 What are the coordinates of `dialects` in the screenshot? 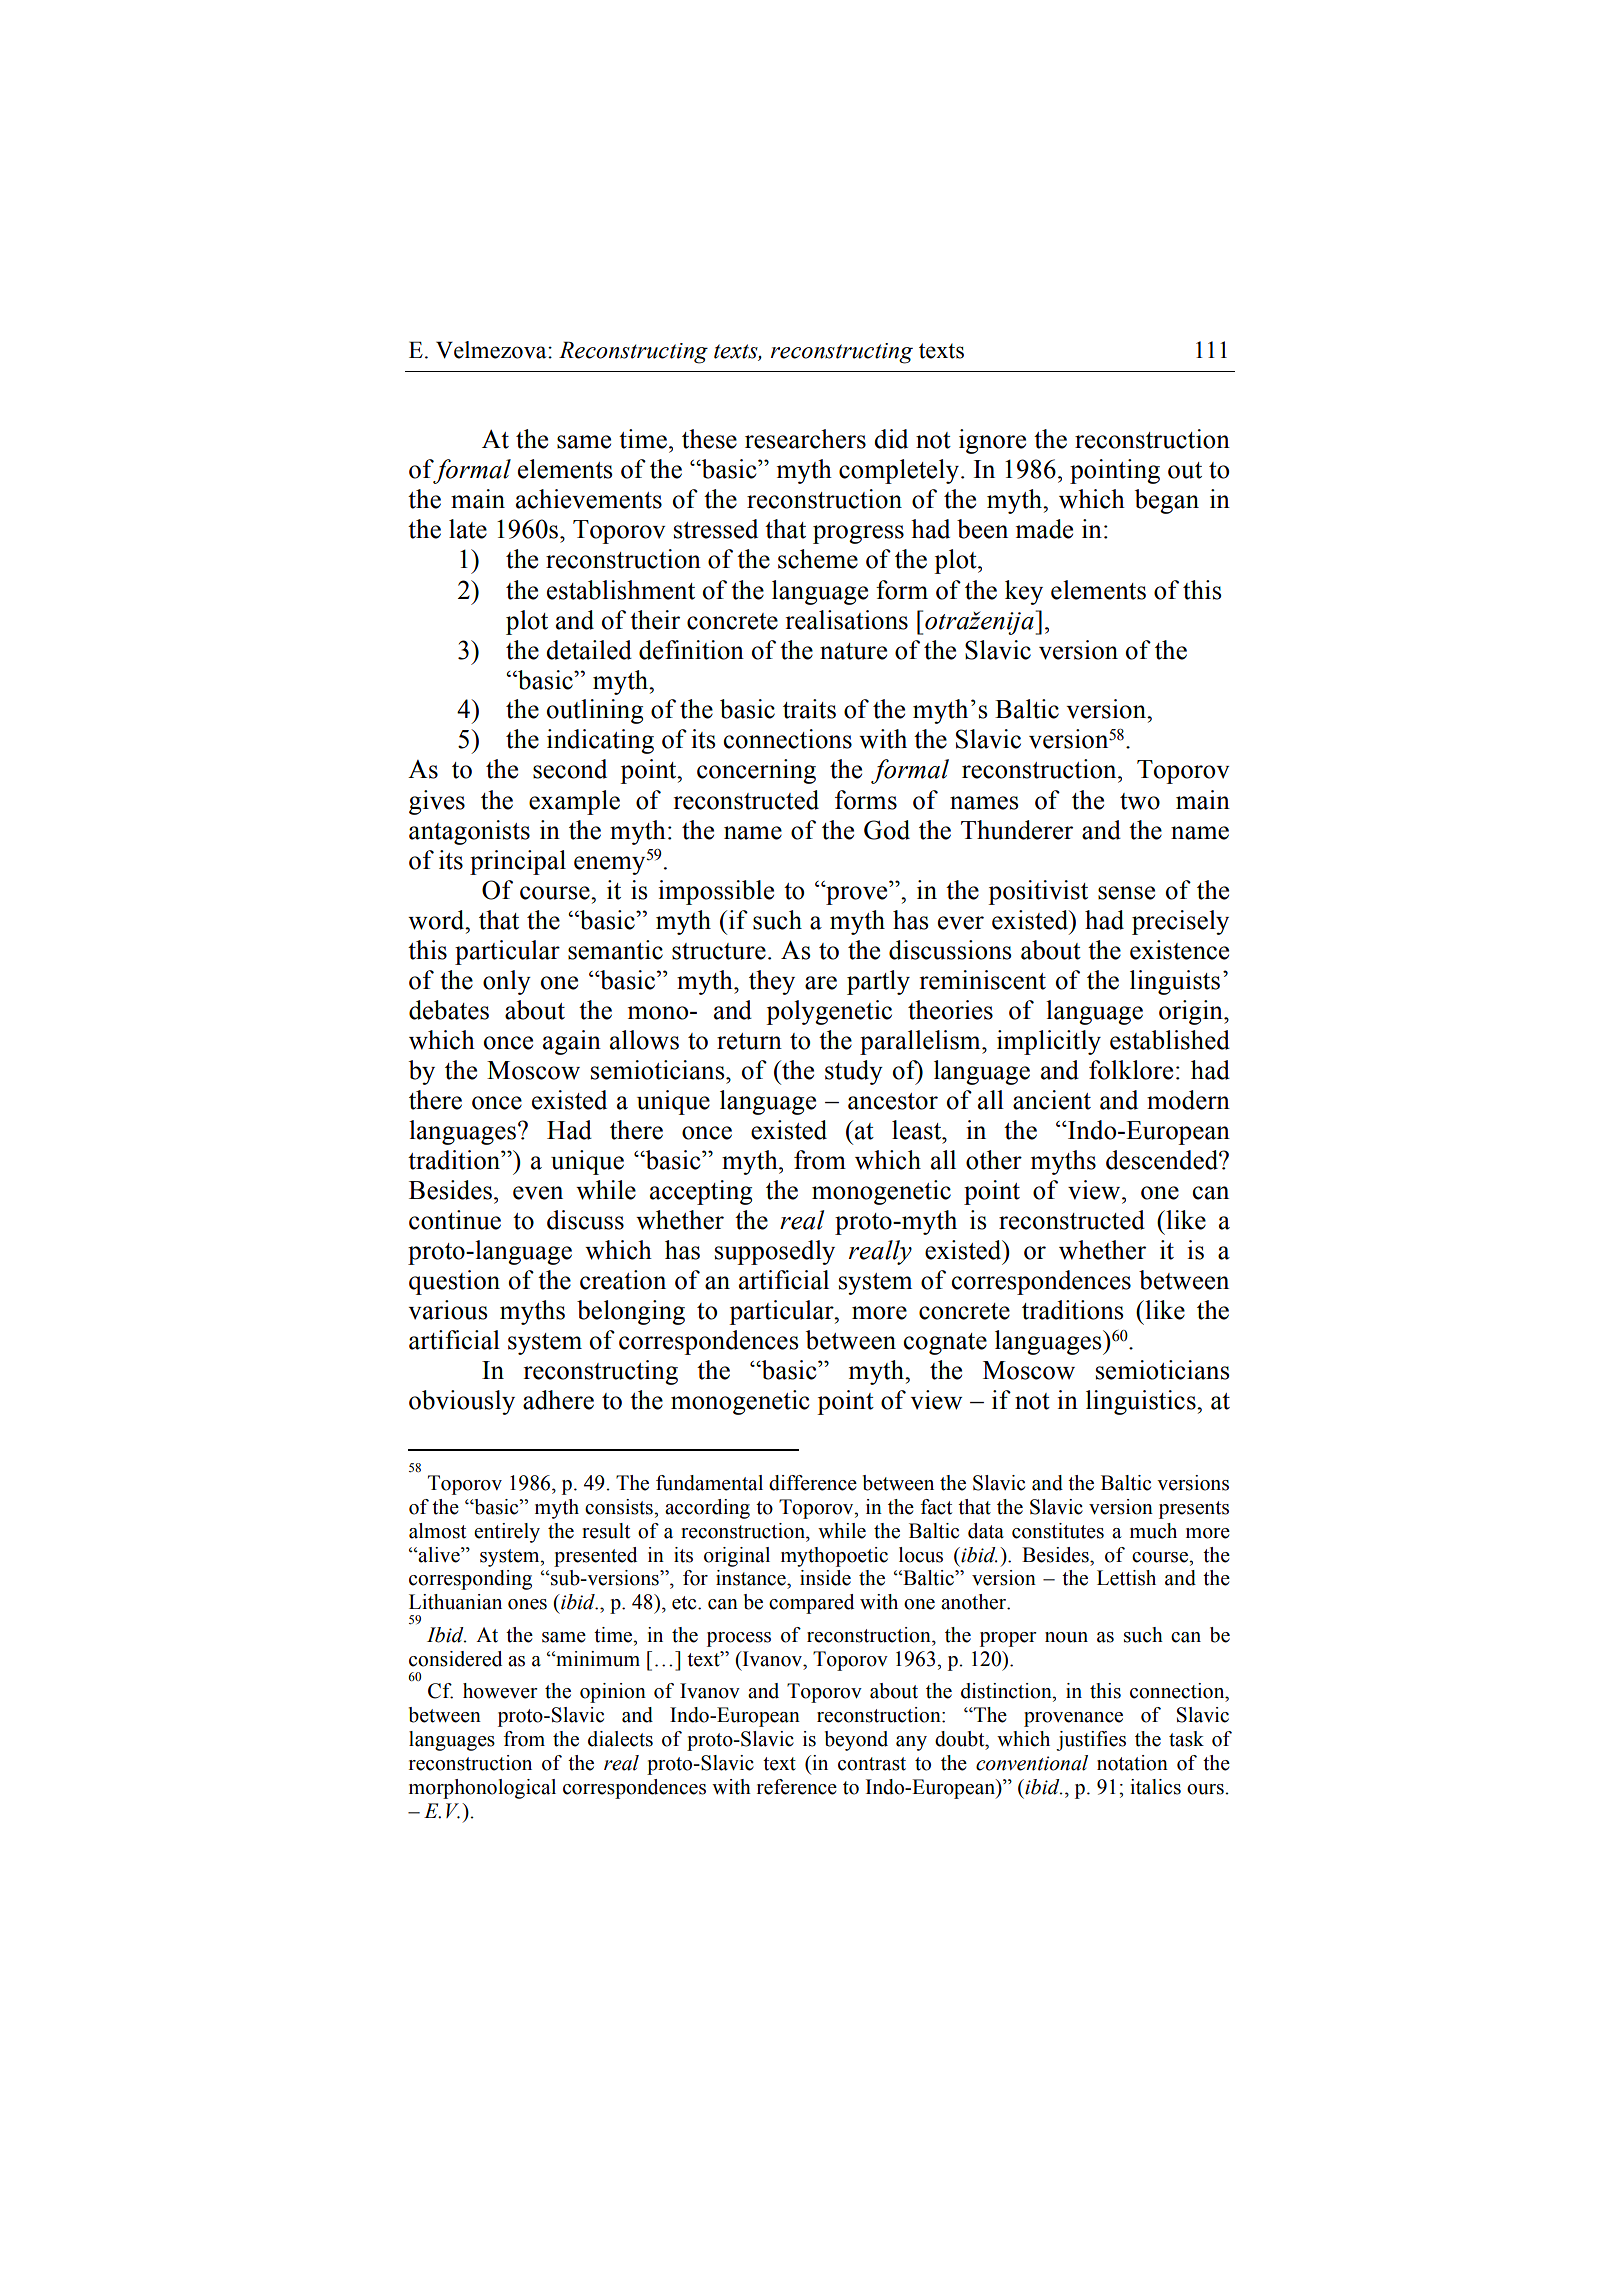 It's located at (620, 1739).
